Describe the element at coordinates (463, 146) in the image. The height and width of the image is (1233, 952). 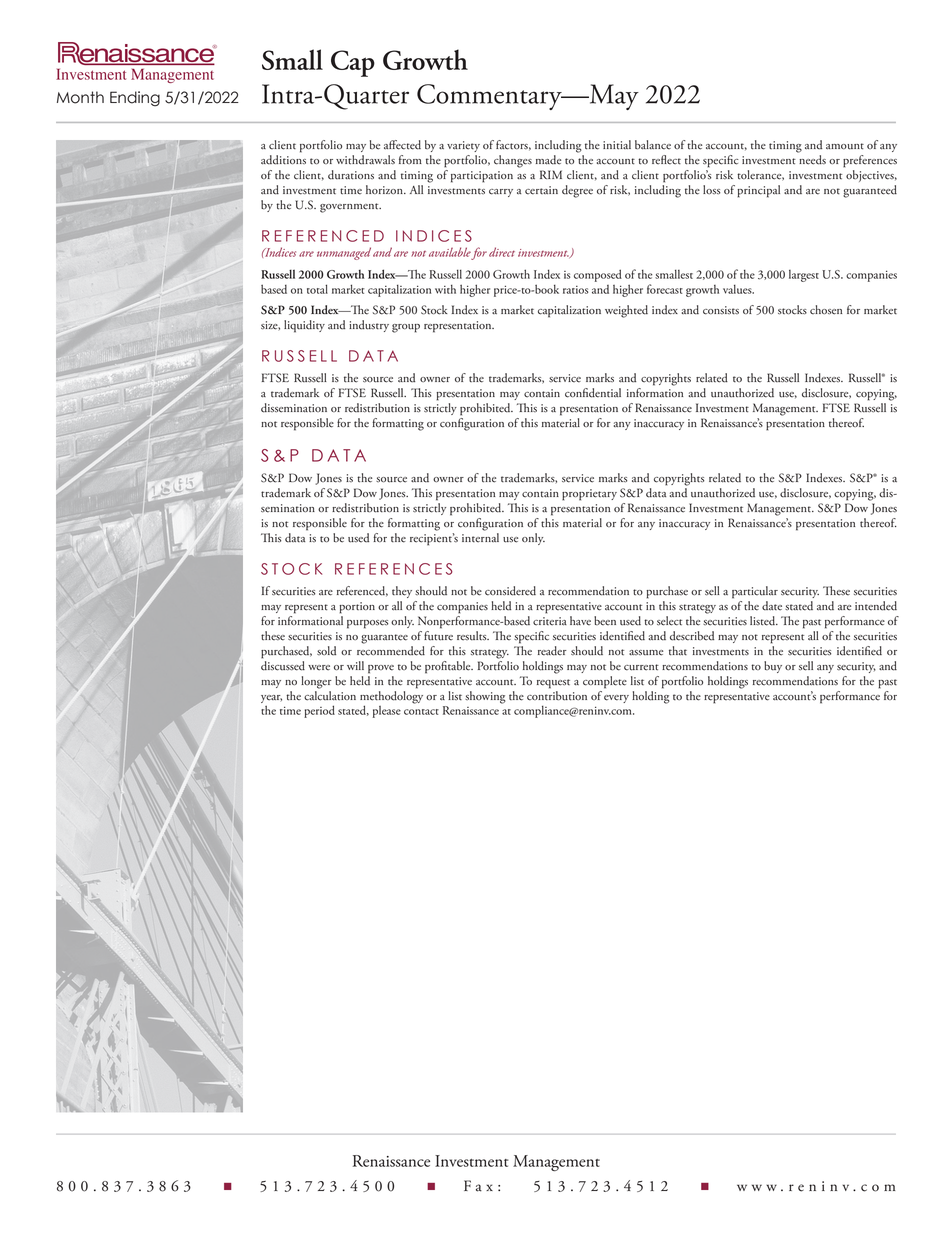
I see `variety` at that location.
